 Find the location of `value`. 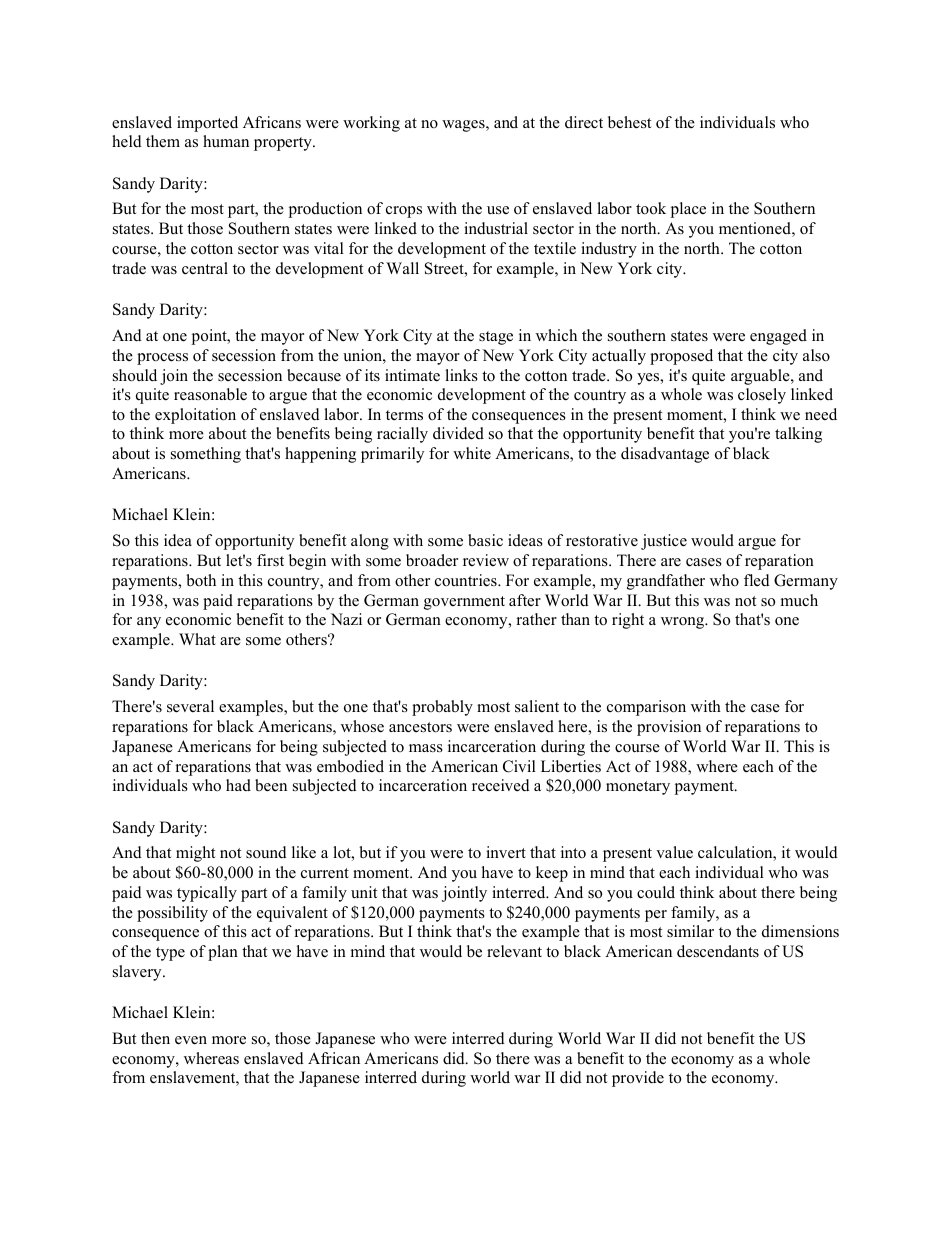

value is located at coordinates (674, 852).
